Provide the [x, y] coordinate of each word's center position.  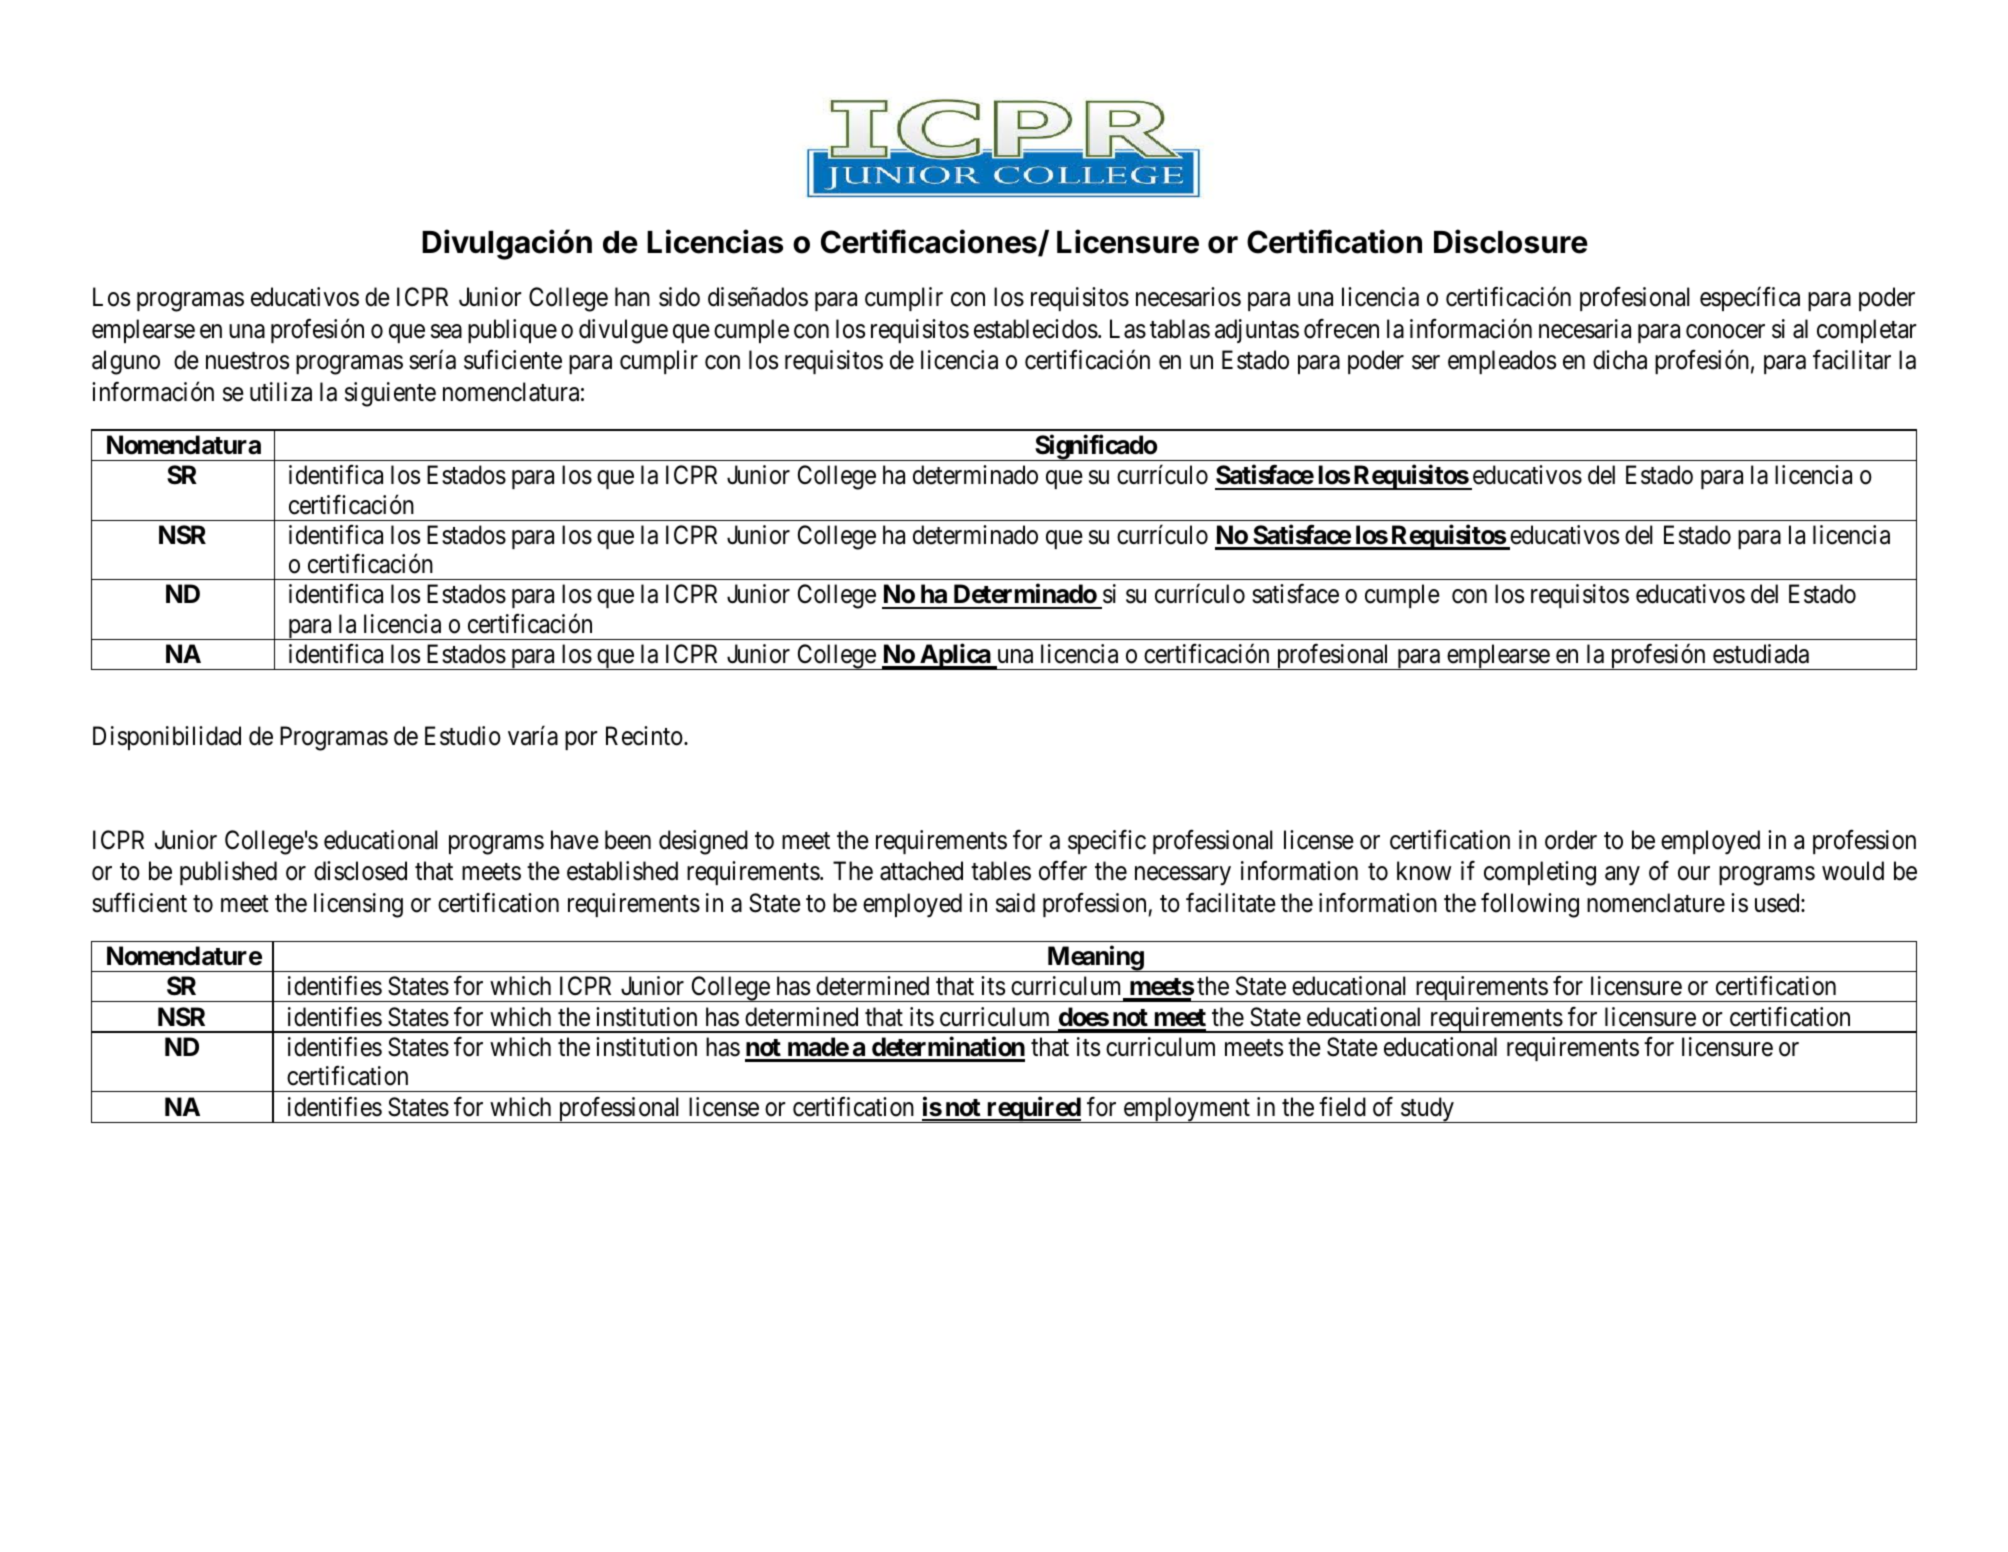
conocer [1725, 331]
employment [1186, 1110]
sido [679, 297]
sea [446, 331]
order [1571, 840]
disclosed [360, 871]
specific [1107, 842]
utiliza [281, 392]
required [1033, 1109]
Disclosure [1511, 241]
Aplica [955, 657]
